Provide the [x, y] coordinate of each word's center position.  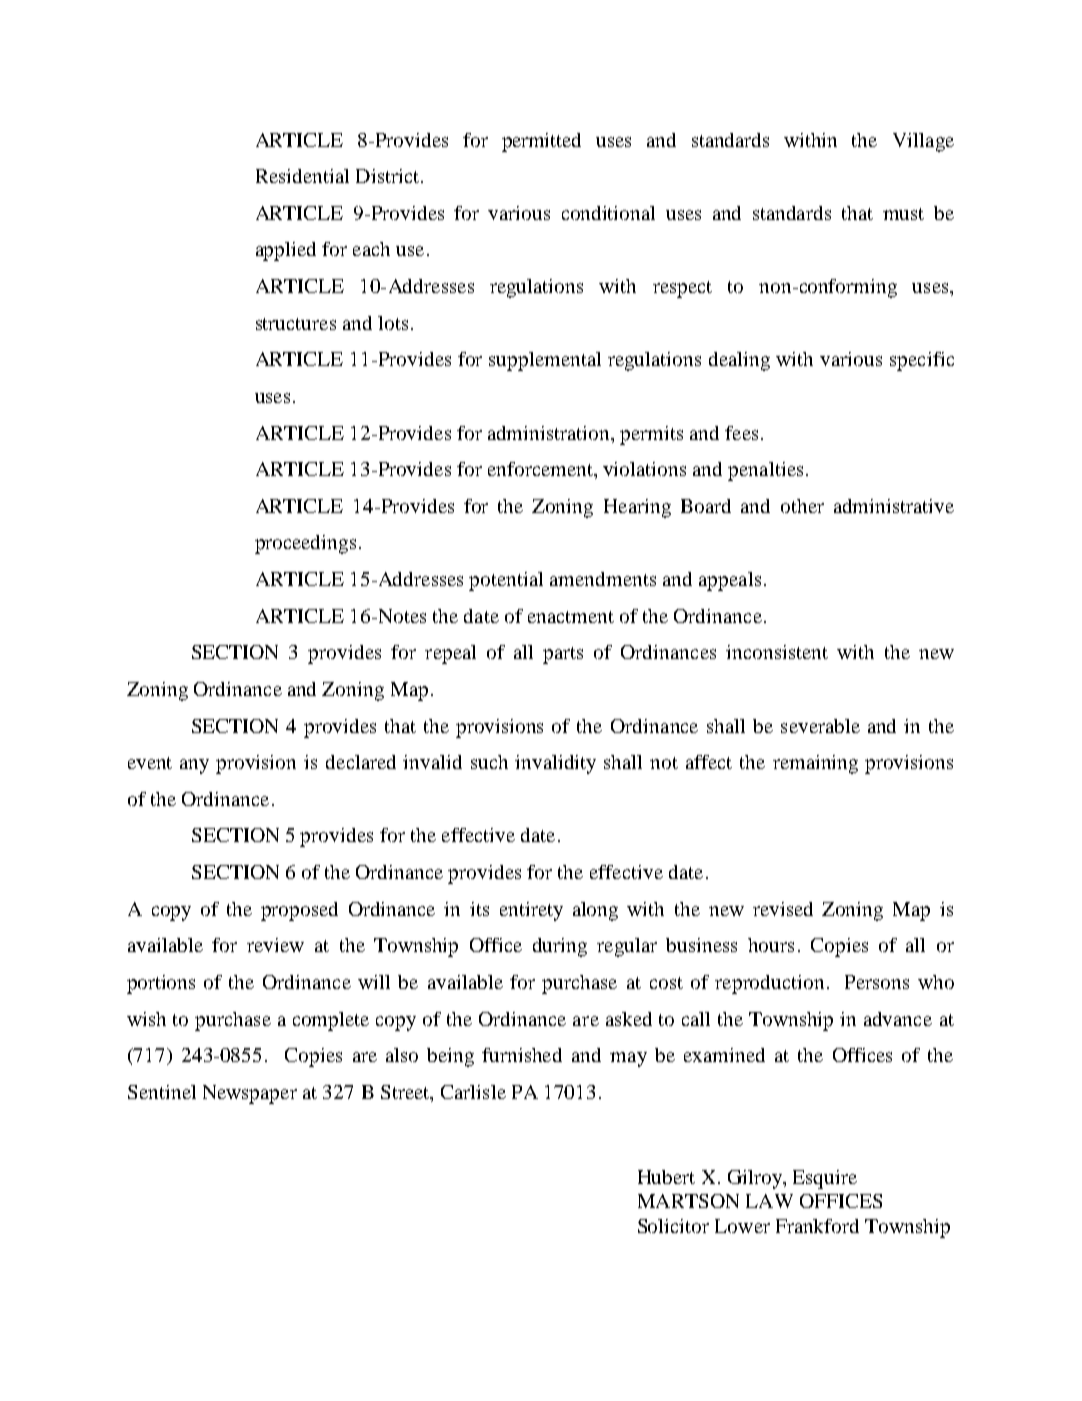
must [903, 214]
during [560, 947]
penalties [765, 471]
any [194, 766]
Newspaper [250, 1094]
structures [296, 324]
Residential [302, 176]
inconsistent [777, 652]
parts [563, 655]
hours [771, 945]
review [275, 945]
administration [550, 433]
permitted [541, 142]
